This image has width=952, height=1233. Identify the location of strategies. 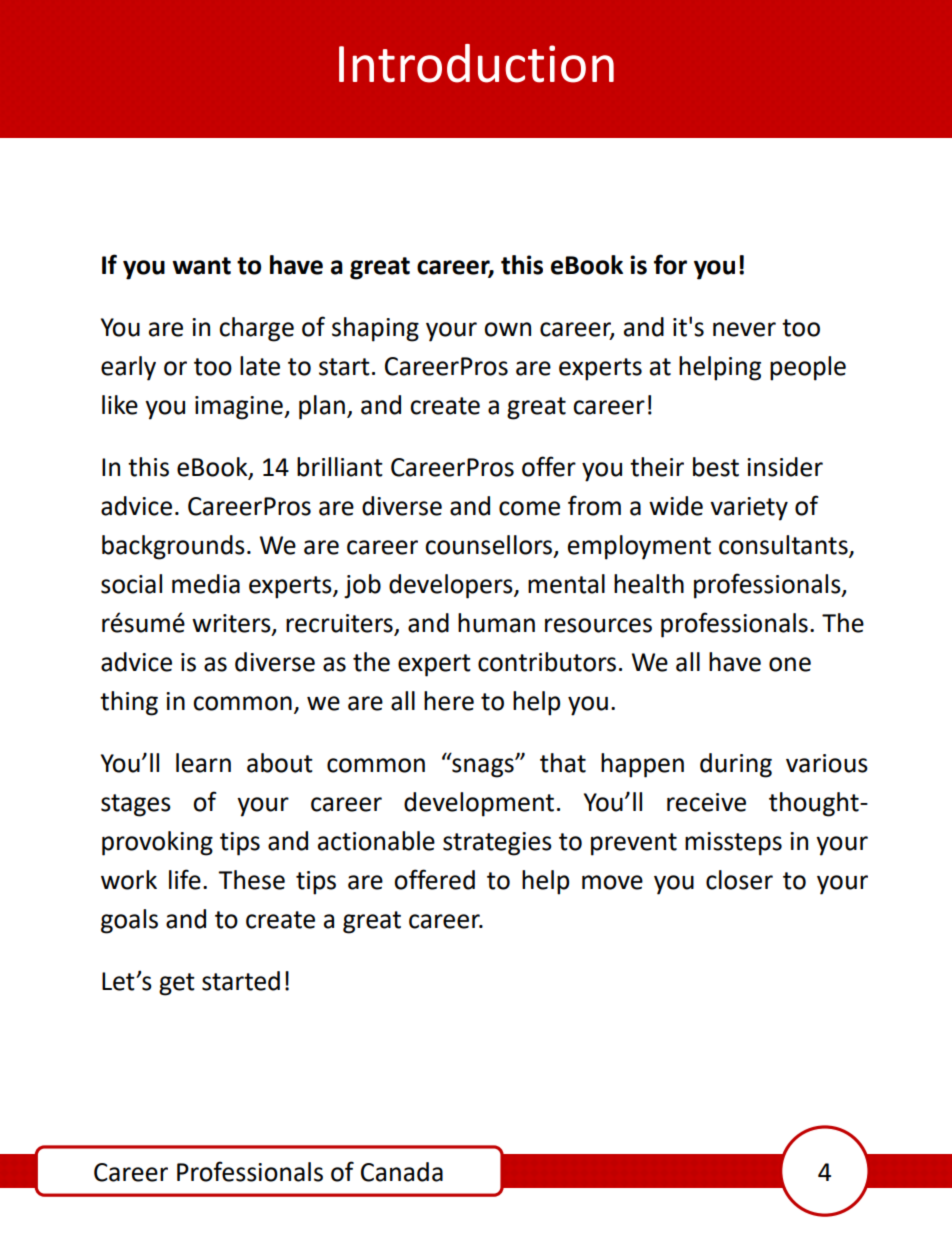
(497, 844).
